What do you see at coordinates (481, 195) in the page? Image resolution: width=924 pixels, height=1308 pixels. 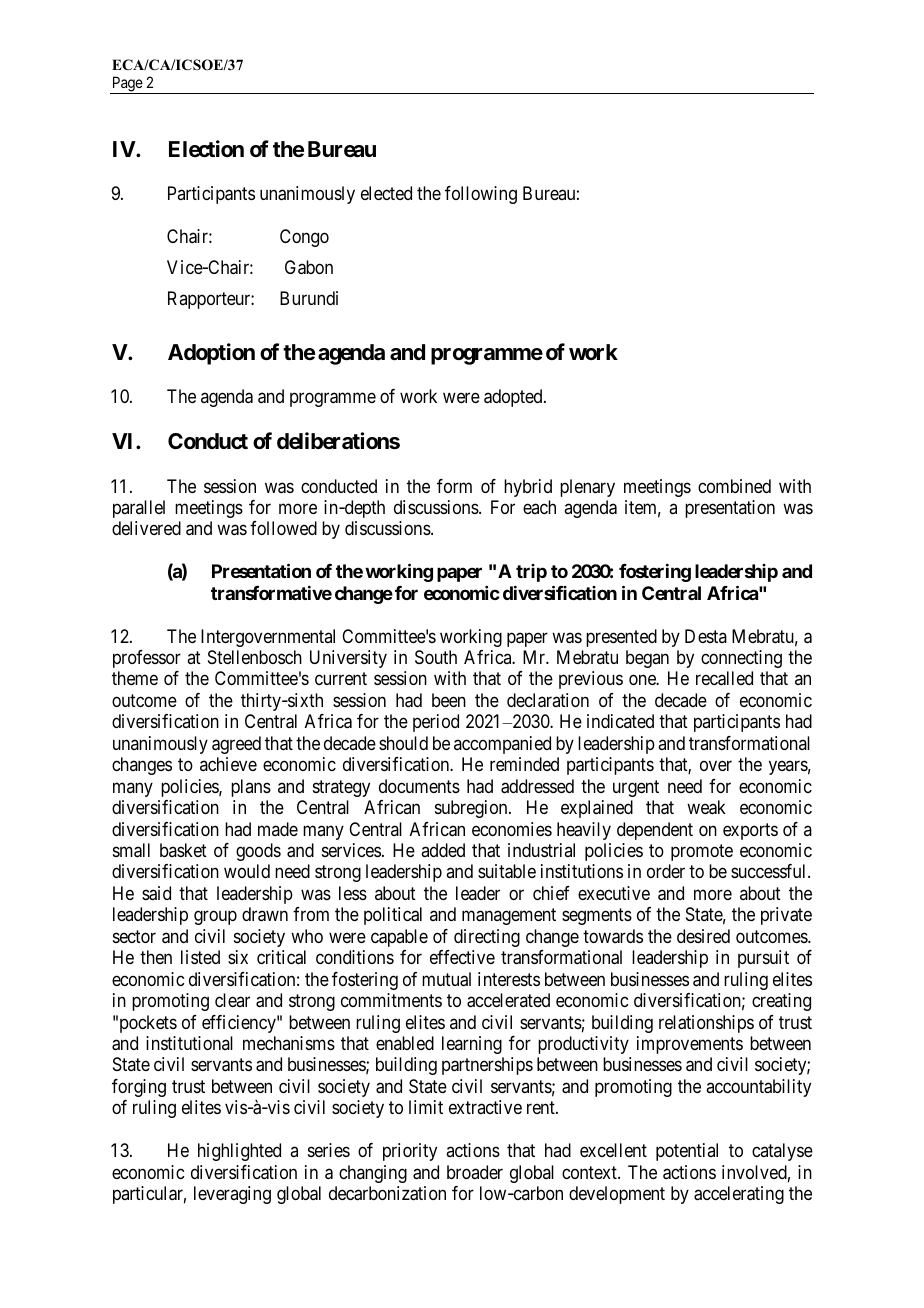 I see `following` at bounding box center [481, 195].
